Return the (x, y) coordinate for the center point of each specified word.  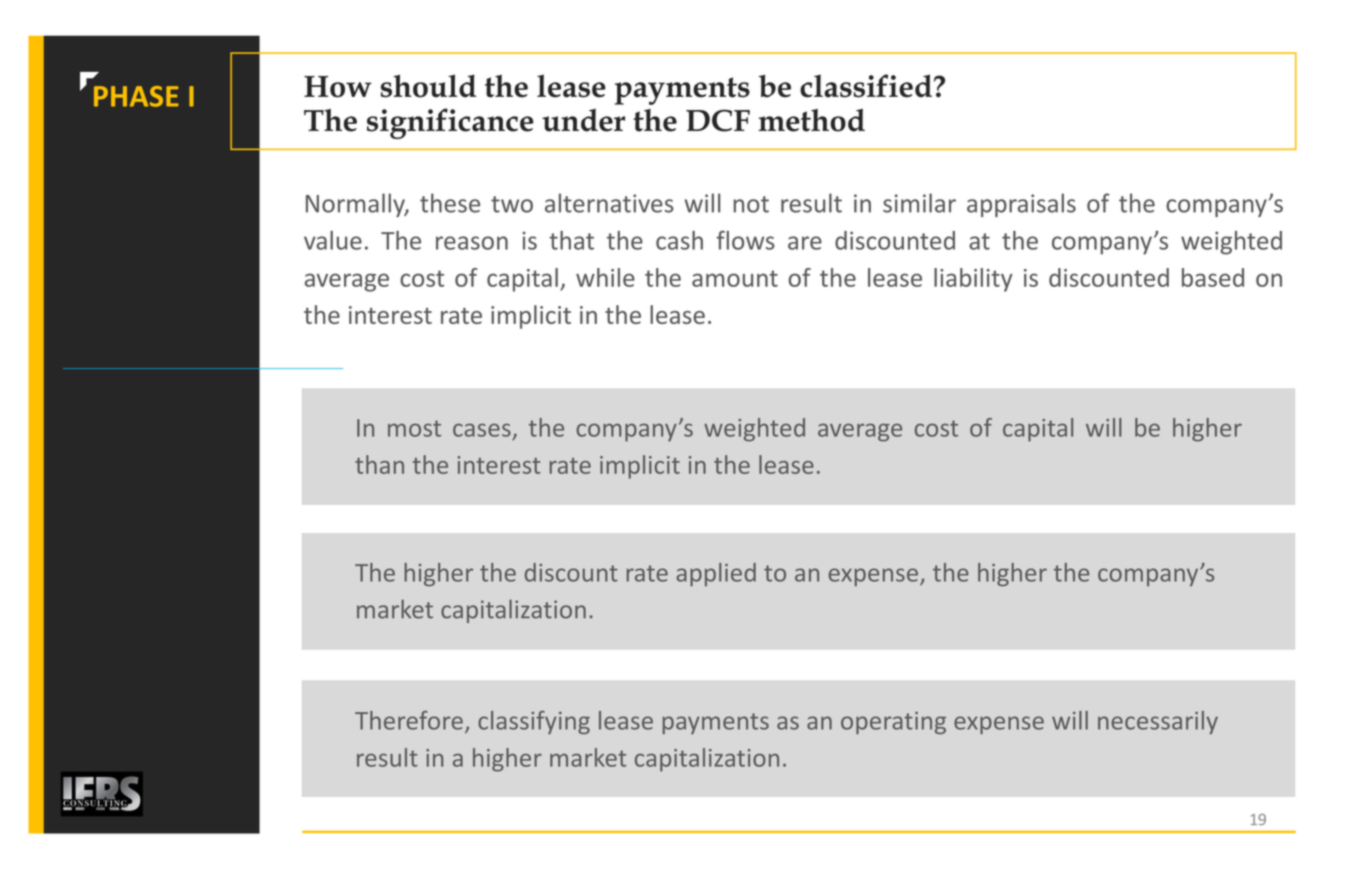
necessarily (1158, 722)
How (338, 87)
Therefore (409, 720)
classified (866, 86)
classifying (534, 722)
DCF (718, 120)
